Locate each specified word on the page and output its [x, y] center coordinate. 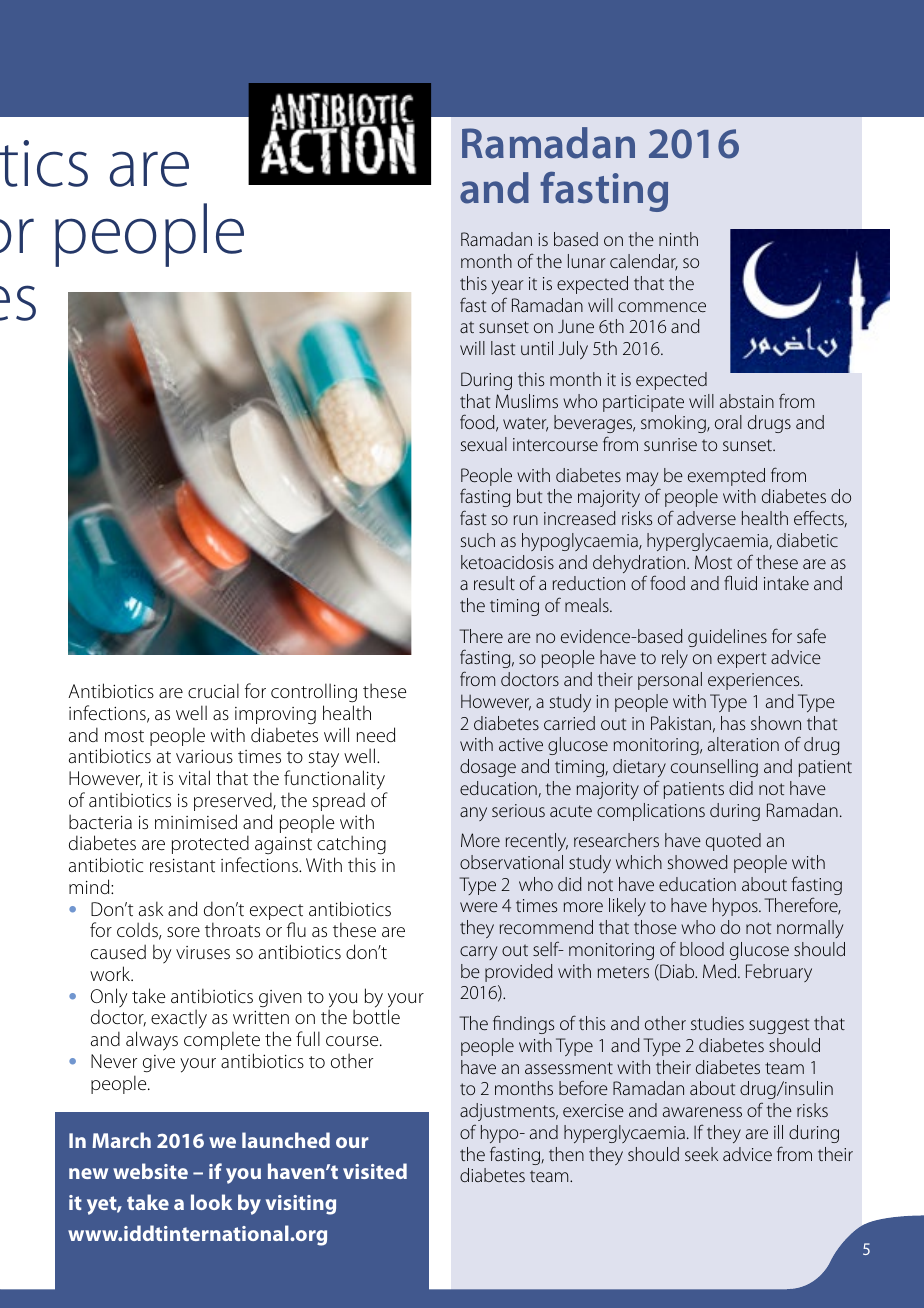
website [150, 1171]
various [204, 756]
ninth [678, 239]
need [376, 735]
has [733, 723]
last [503, 348]
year [507, 287]
